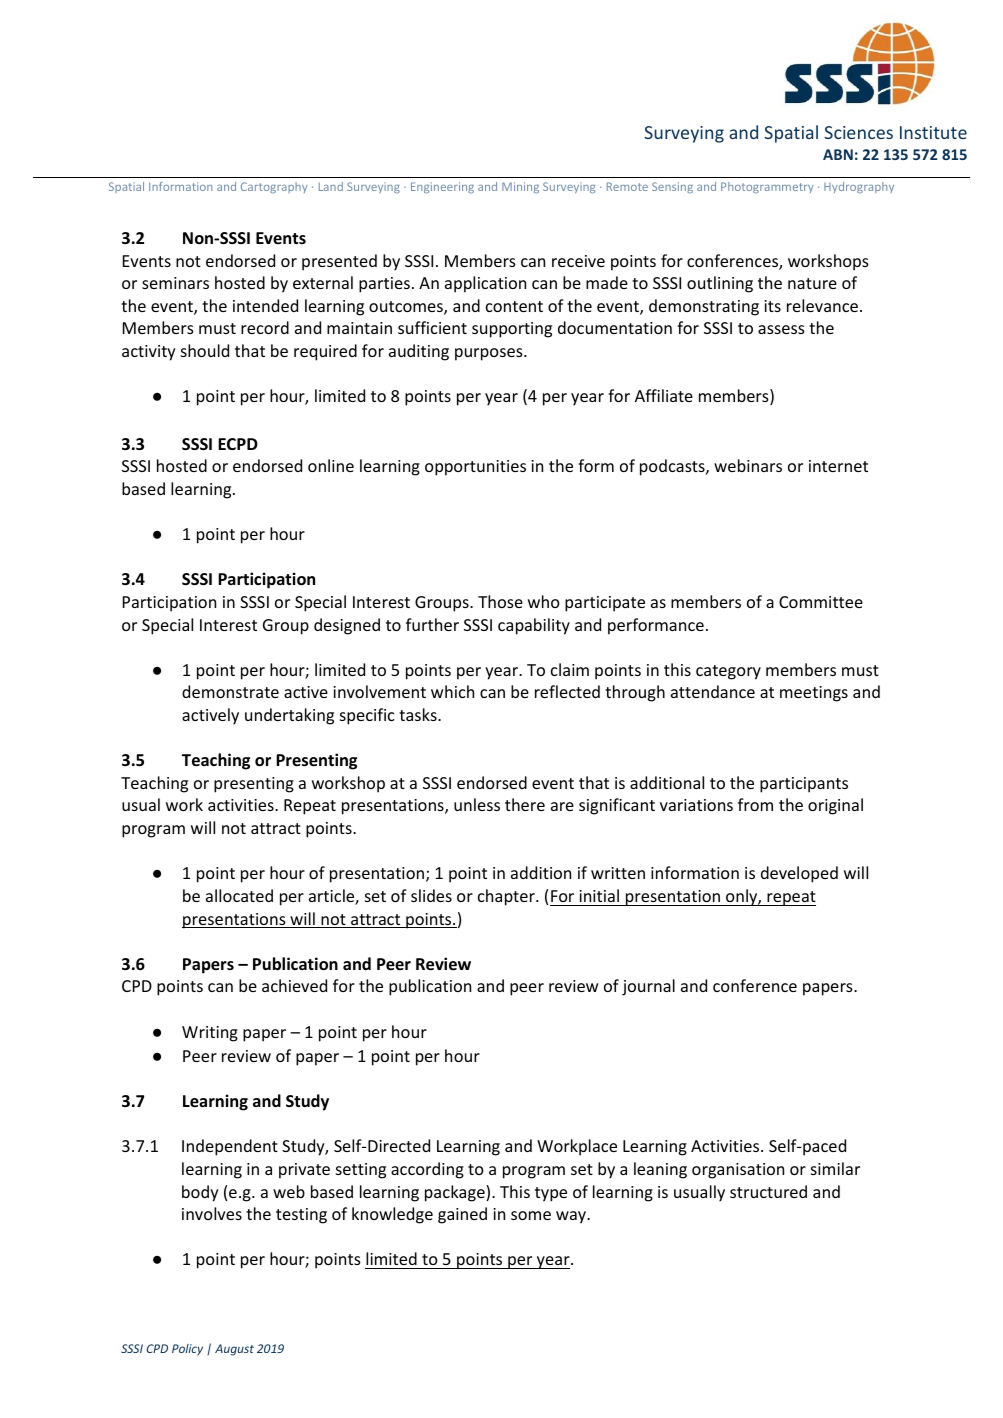  Describe the element at coordinates (520, 187) in the document. I see `Mining` at that location.
